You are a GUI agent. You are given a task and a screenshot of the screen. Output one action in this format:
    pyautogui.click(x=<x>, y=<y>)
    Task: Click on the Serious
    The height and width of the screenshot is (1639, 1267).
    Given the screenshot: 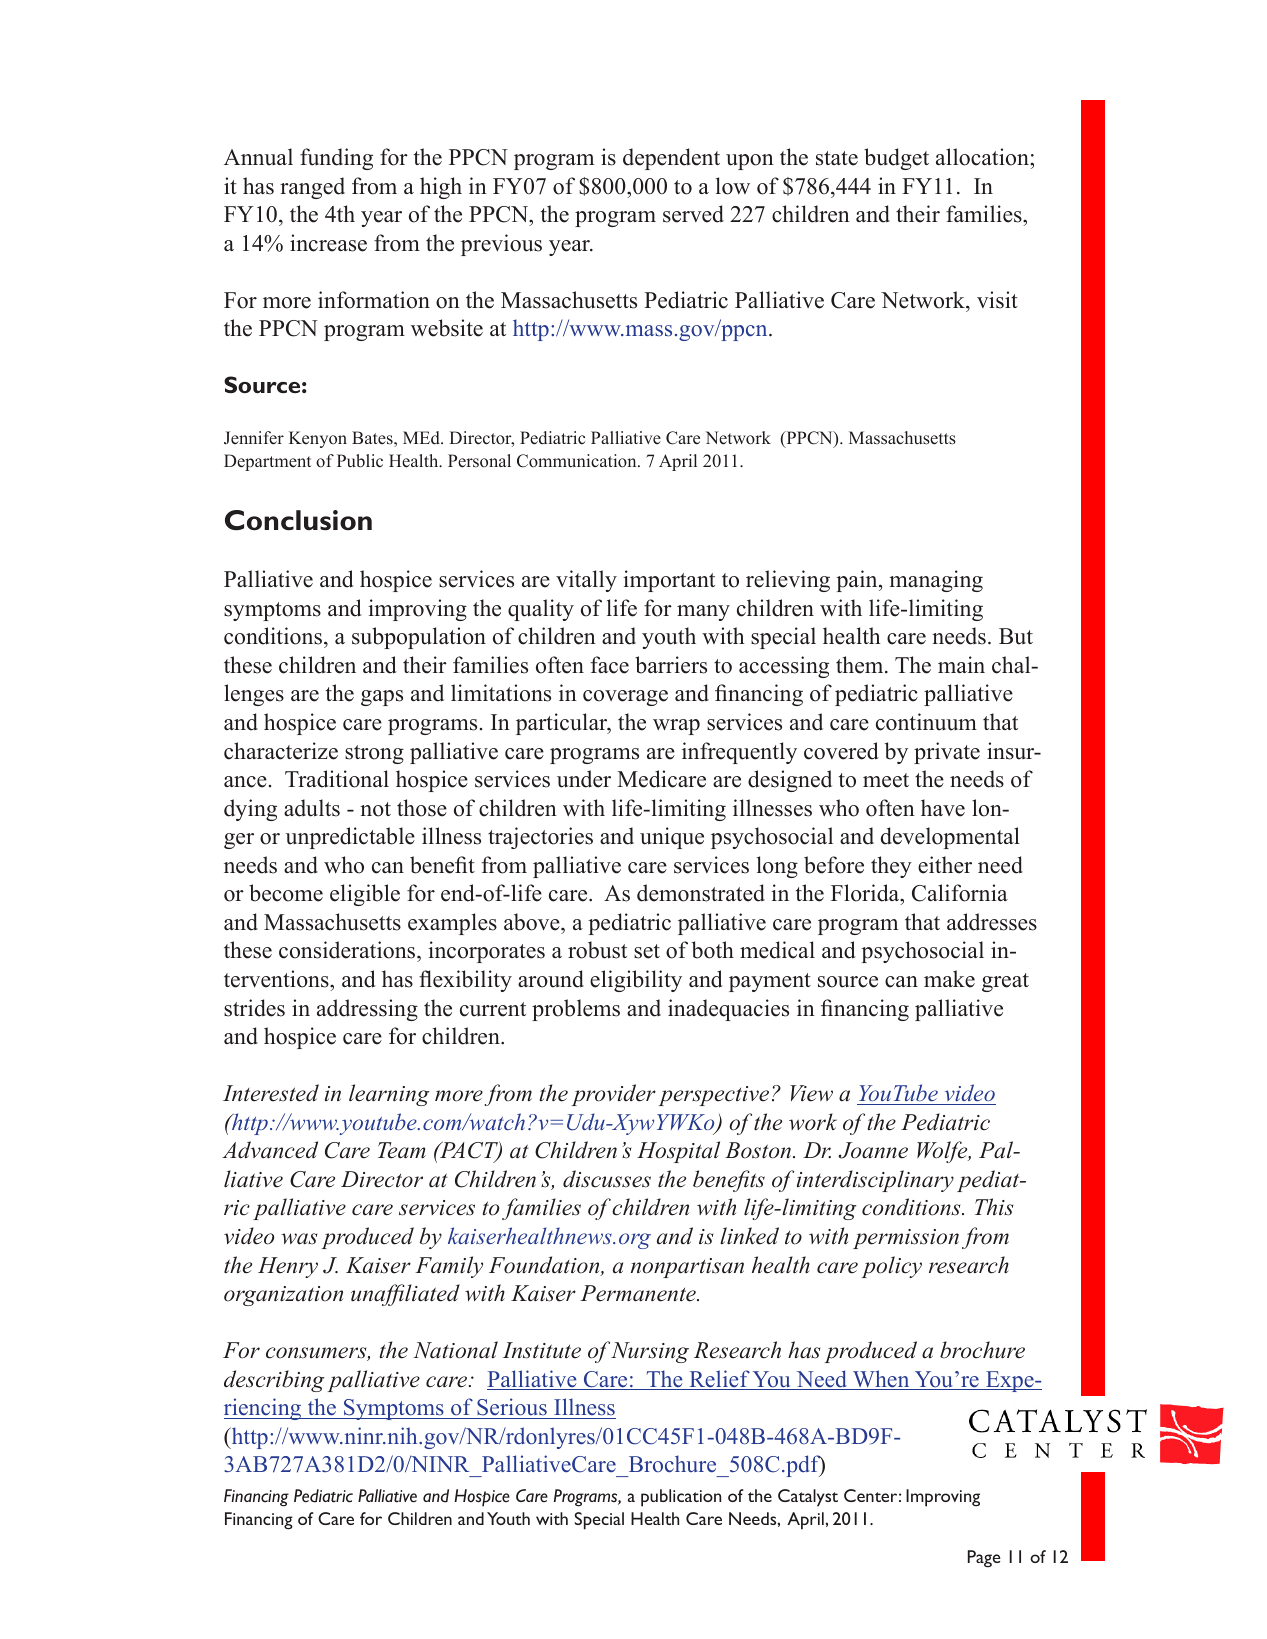 What is the action you would take?
    pyautogui.click(x=512, y=1408)
